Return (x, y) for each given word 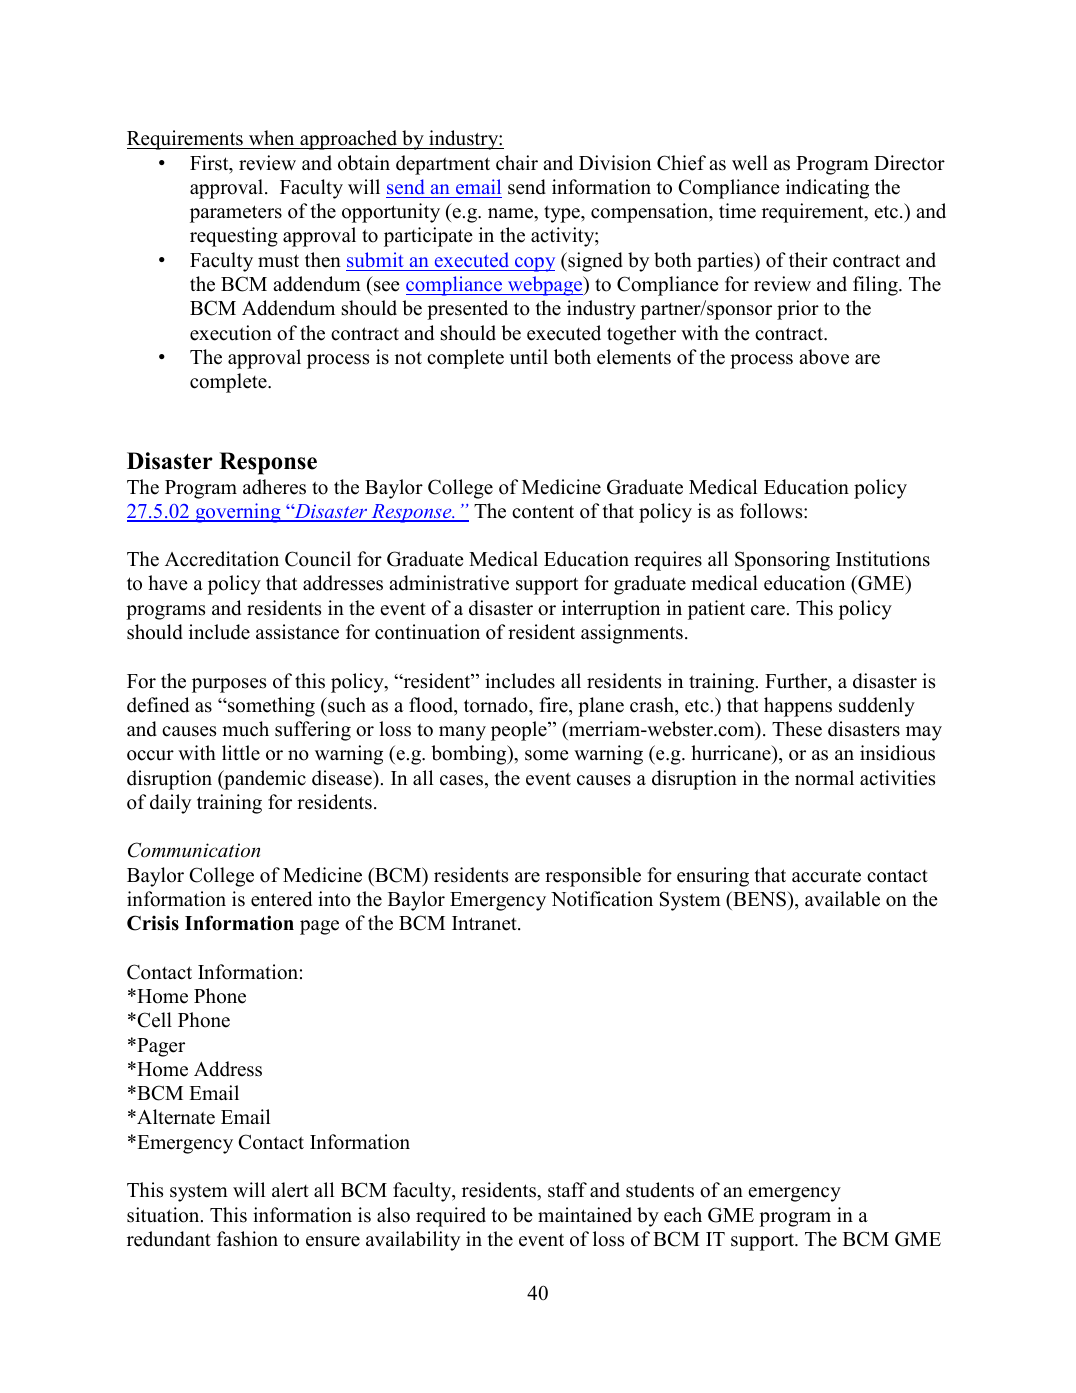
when (272, 139)
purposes (229, 685)
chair (517, 163)
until (529, 357)
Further (797, 682)
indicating (827, 189)
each (683, 1215)
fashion (247, 1239)
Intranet (485, 923)
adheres (274, 487)
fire (554, 705)
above (824, 357)
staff (567, 1190)
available (842, 899)
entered (281, 899)
